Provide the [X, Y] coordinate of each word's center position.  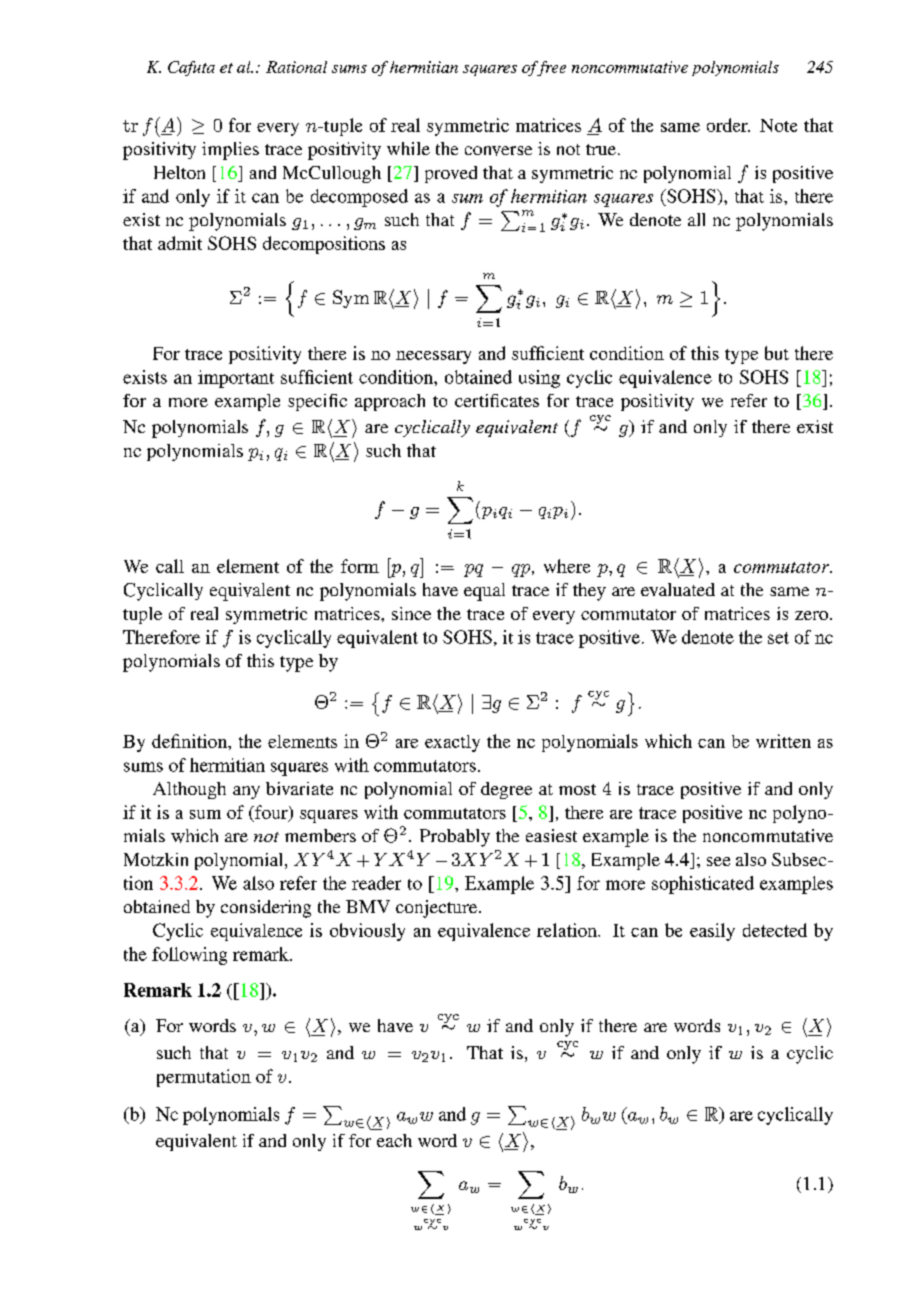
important [236, 379]
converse [498, 151]
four [271, 813]
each [394, 1140]
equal [484, 592]
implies [230, 151]
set [778, 638]
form [360, 566]
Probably [455, 838]
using [539, 379]
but [777, 353]
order [728, 125]
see [718, 861]
